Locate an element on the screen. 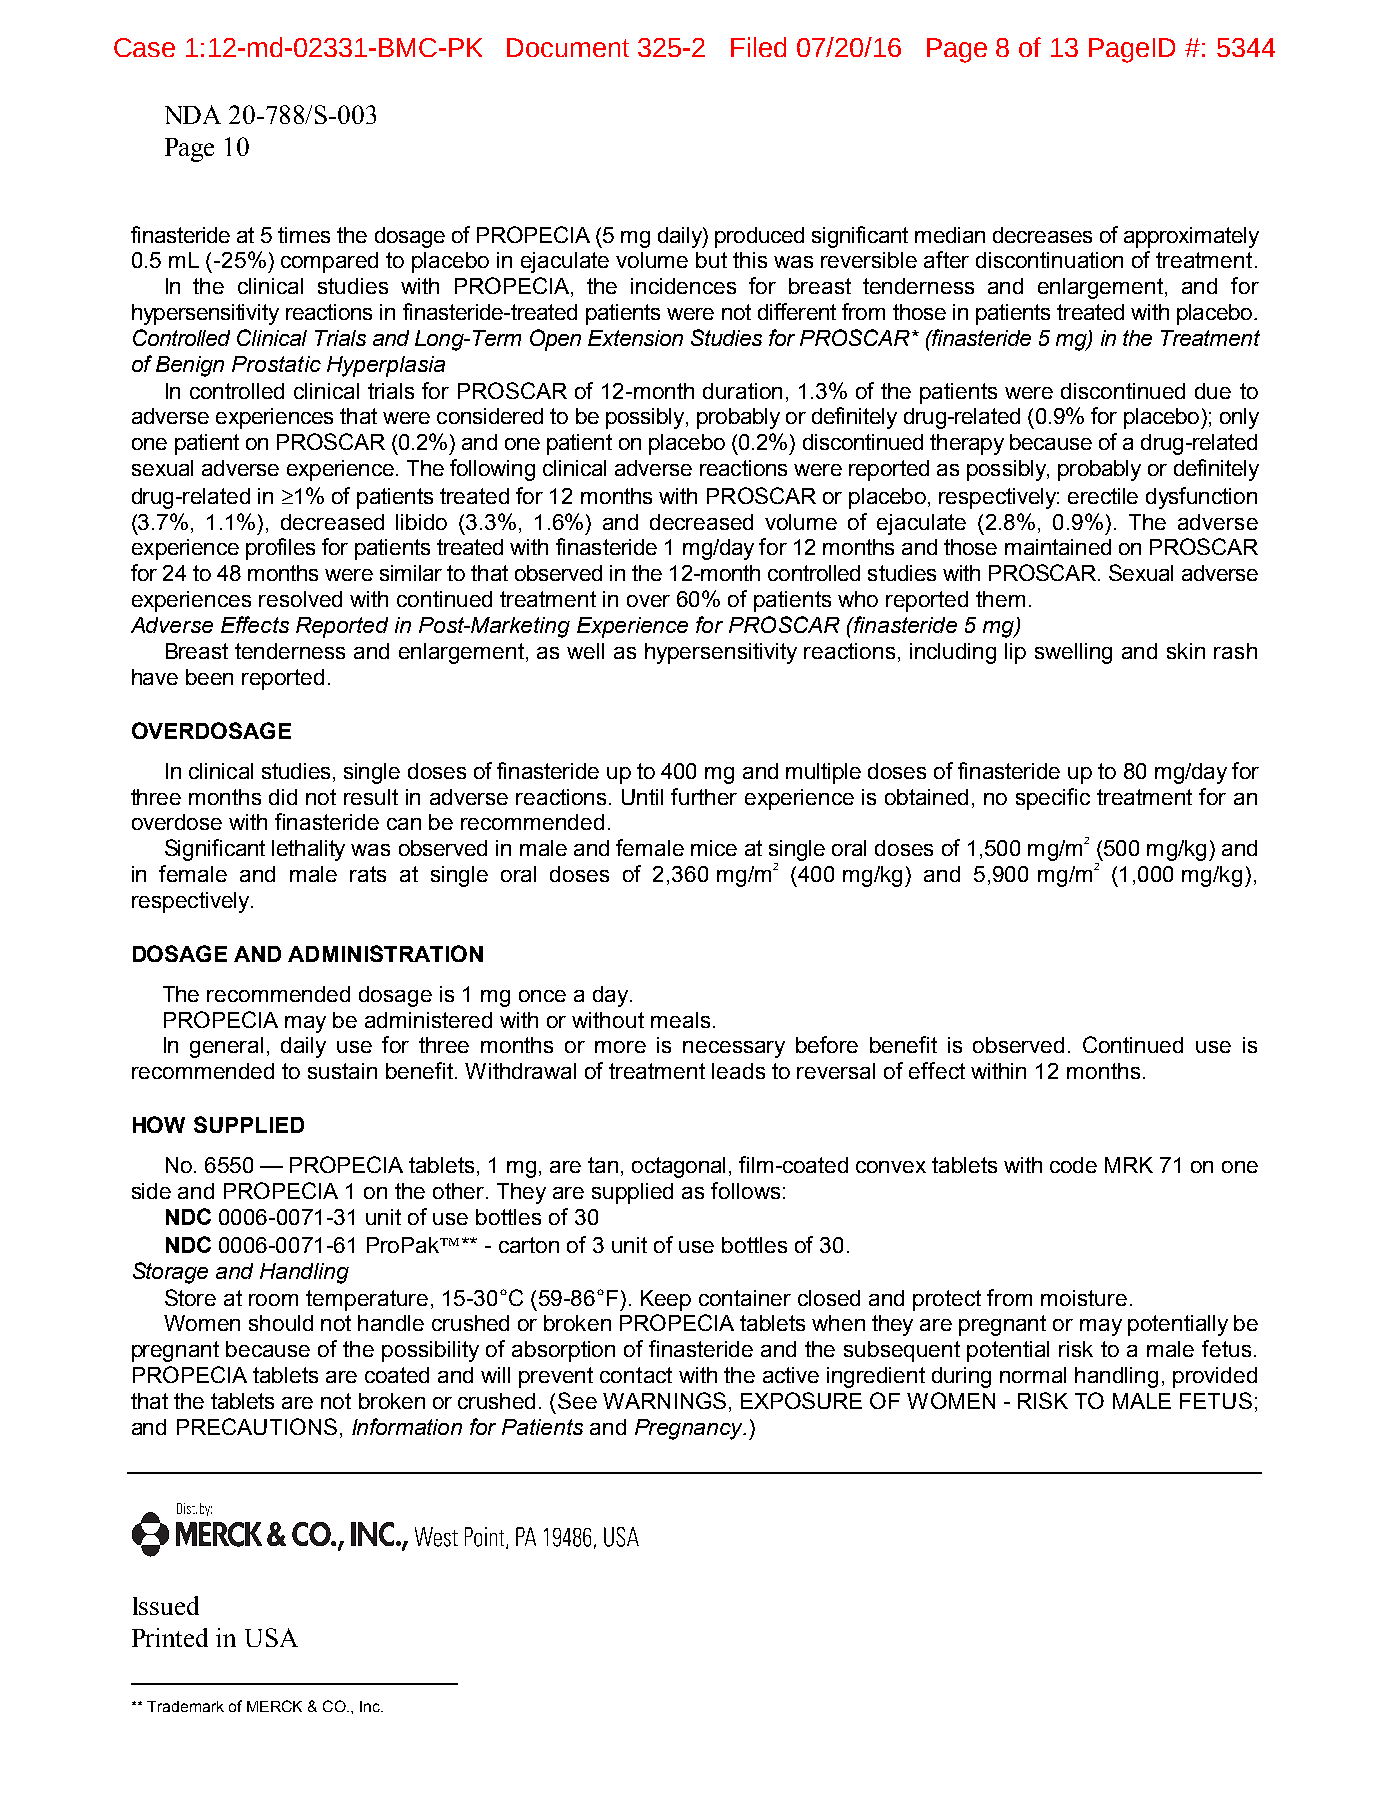 This screenshot has height=1797, width=1389. mice is located at coordinates (714, 848).
